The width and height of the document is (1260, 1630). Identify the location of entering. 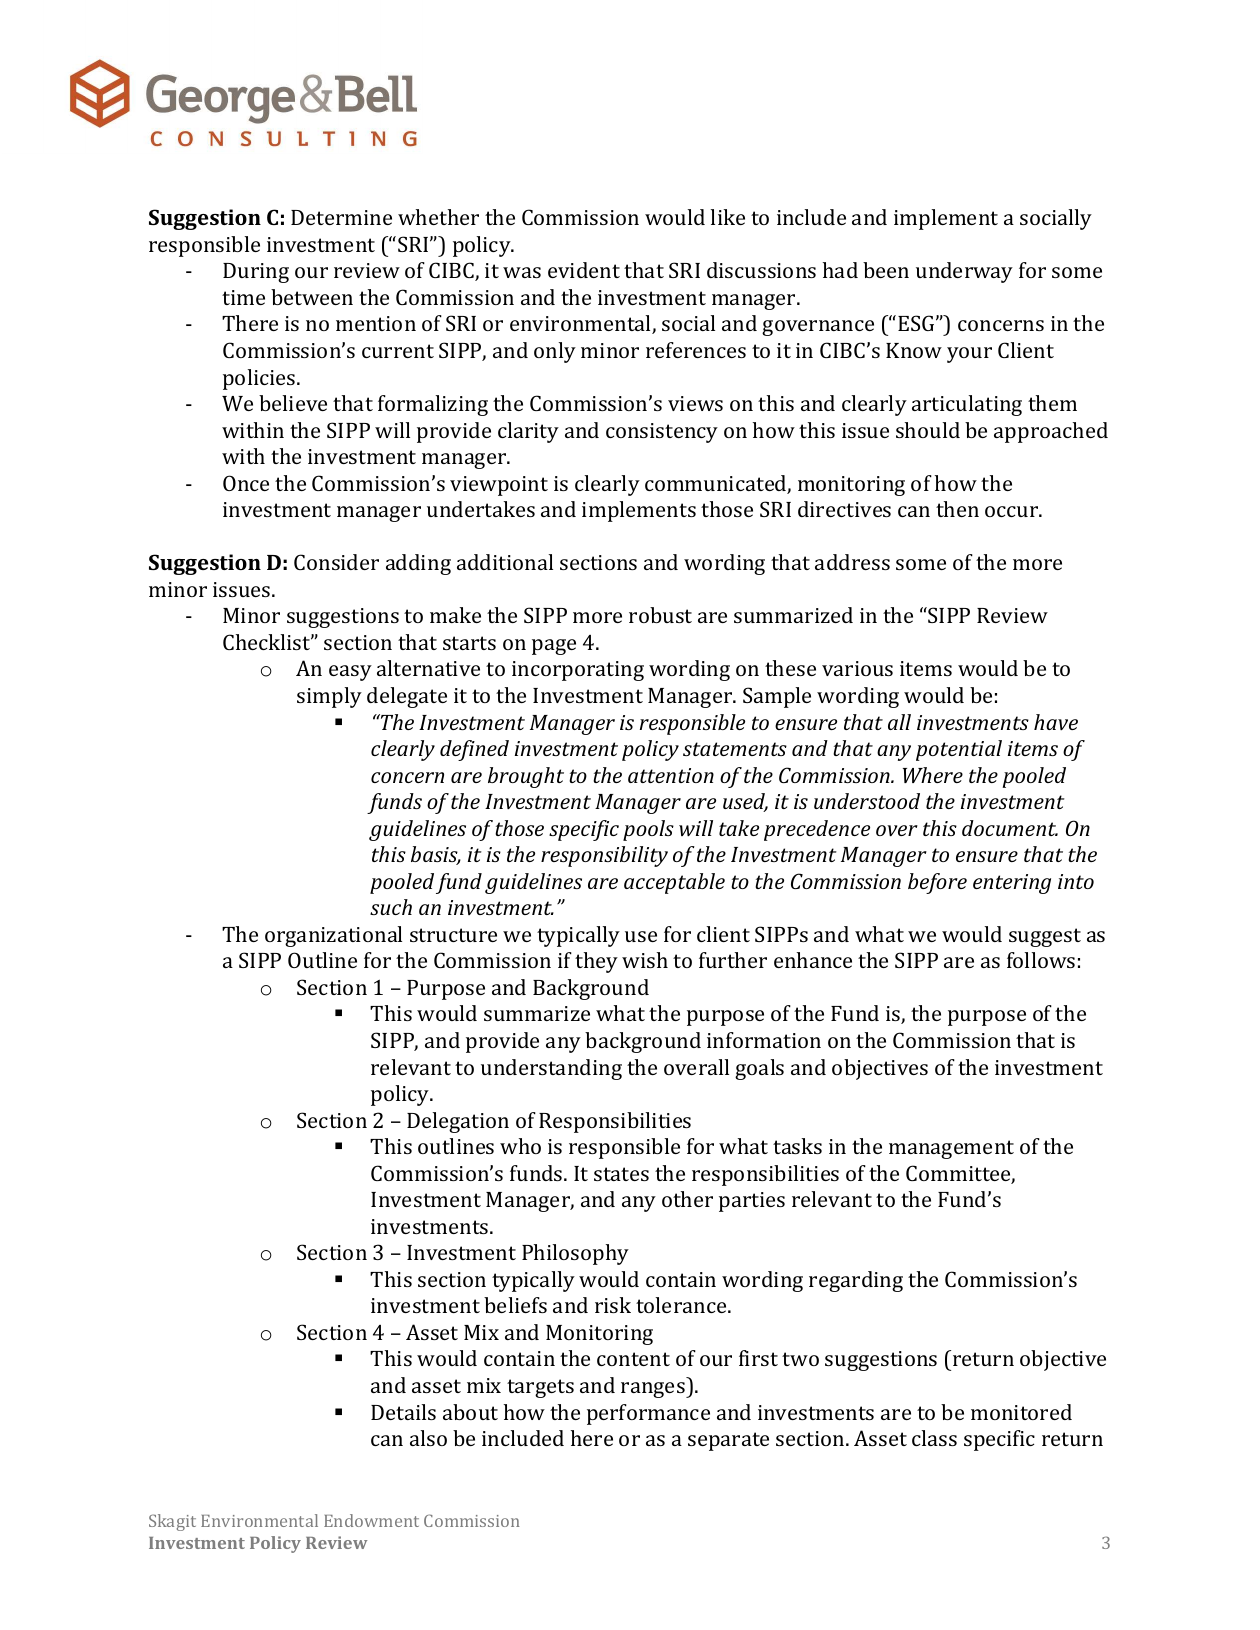
(1012, 884).
